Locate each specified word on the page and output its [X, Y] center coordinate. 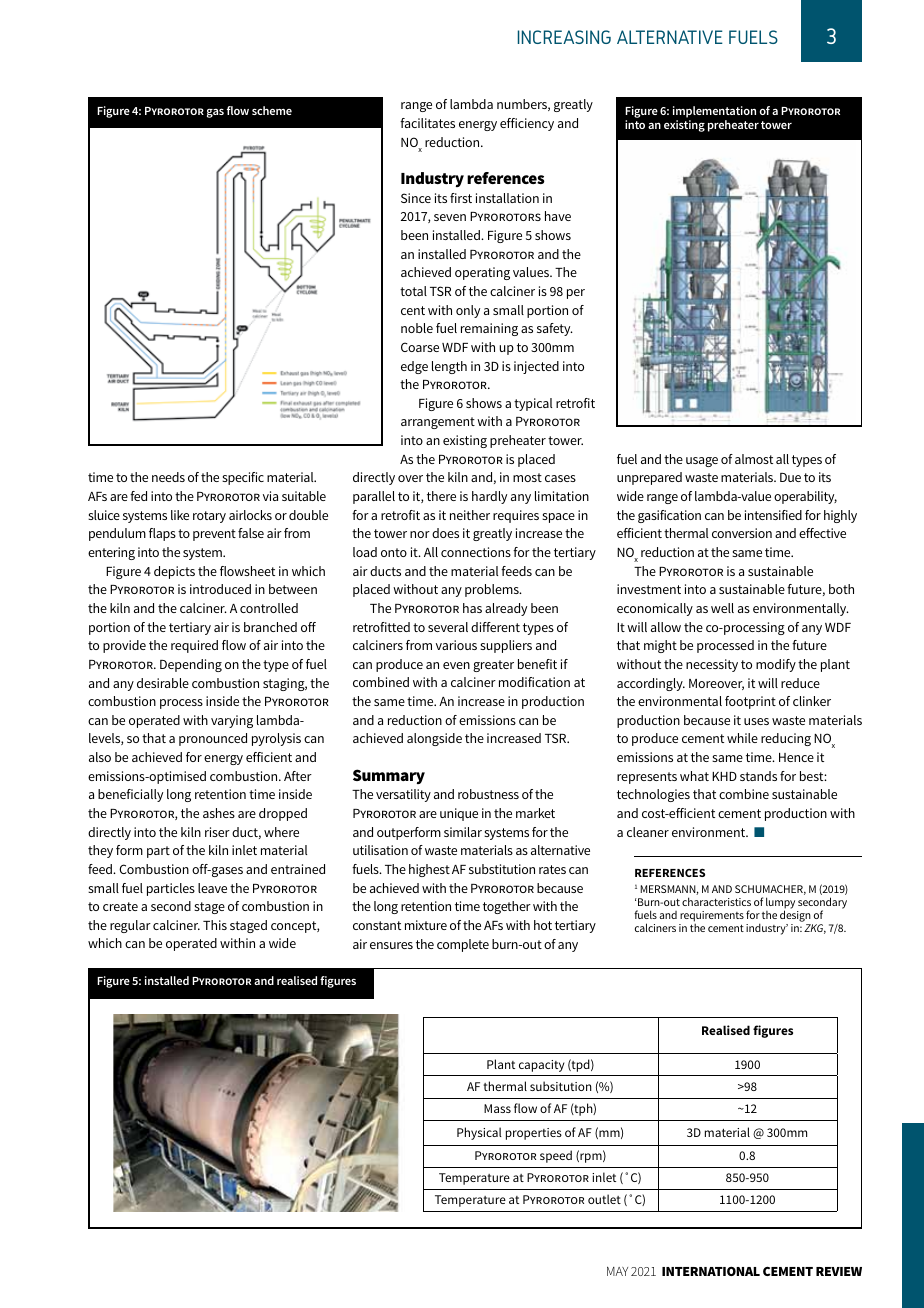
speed [556, 1156]
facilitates [427, 123]
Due [790, 477]
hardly [489, 497]
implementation [714, 112]
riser [217, 832]
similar [463, 832]
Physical [479, 1133]
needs [168, 477]
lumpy [780, 904]
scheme [272, 110]
